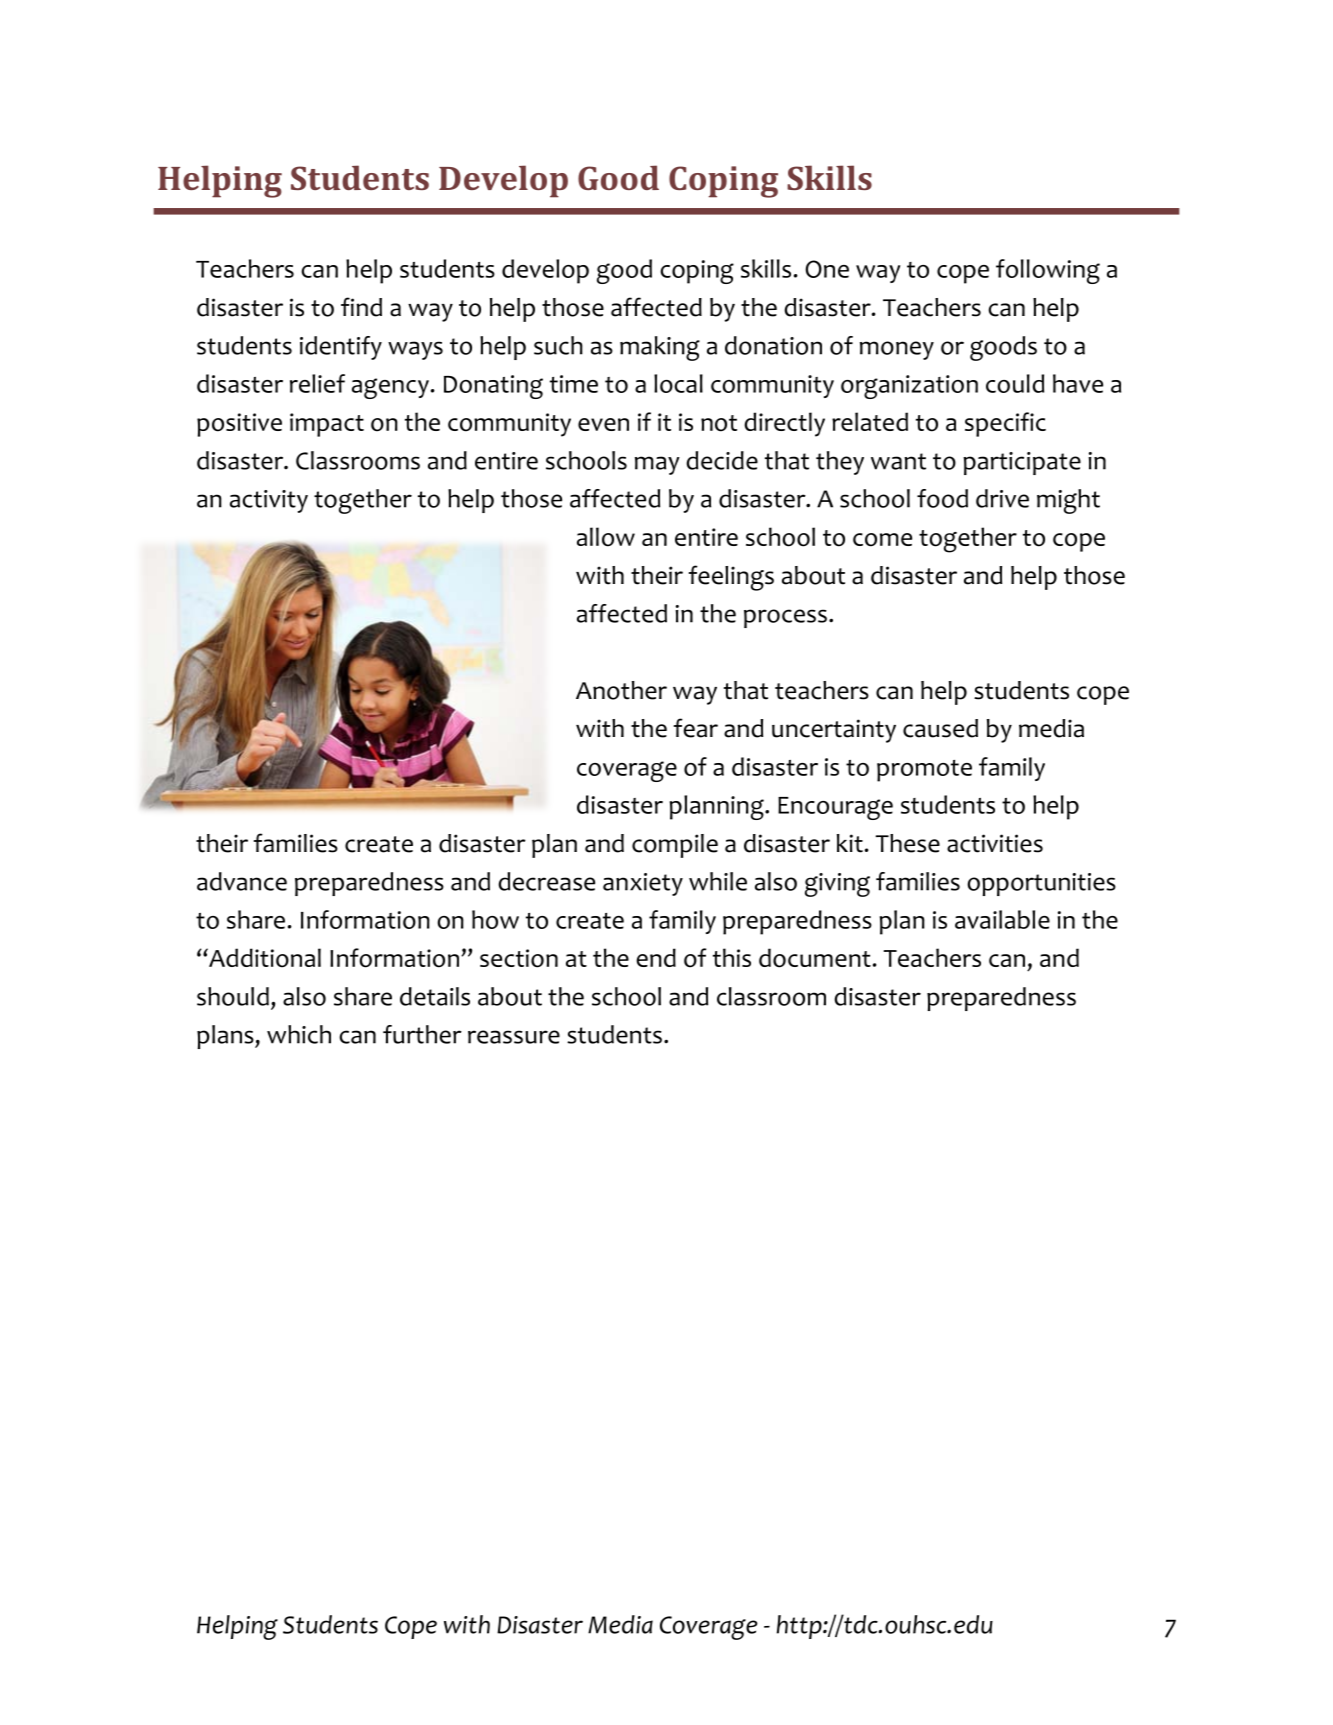 The height and width of the page is (1725, 1333). I want to click on document, so click(815, 958).
